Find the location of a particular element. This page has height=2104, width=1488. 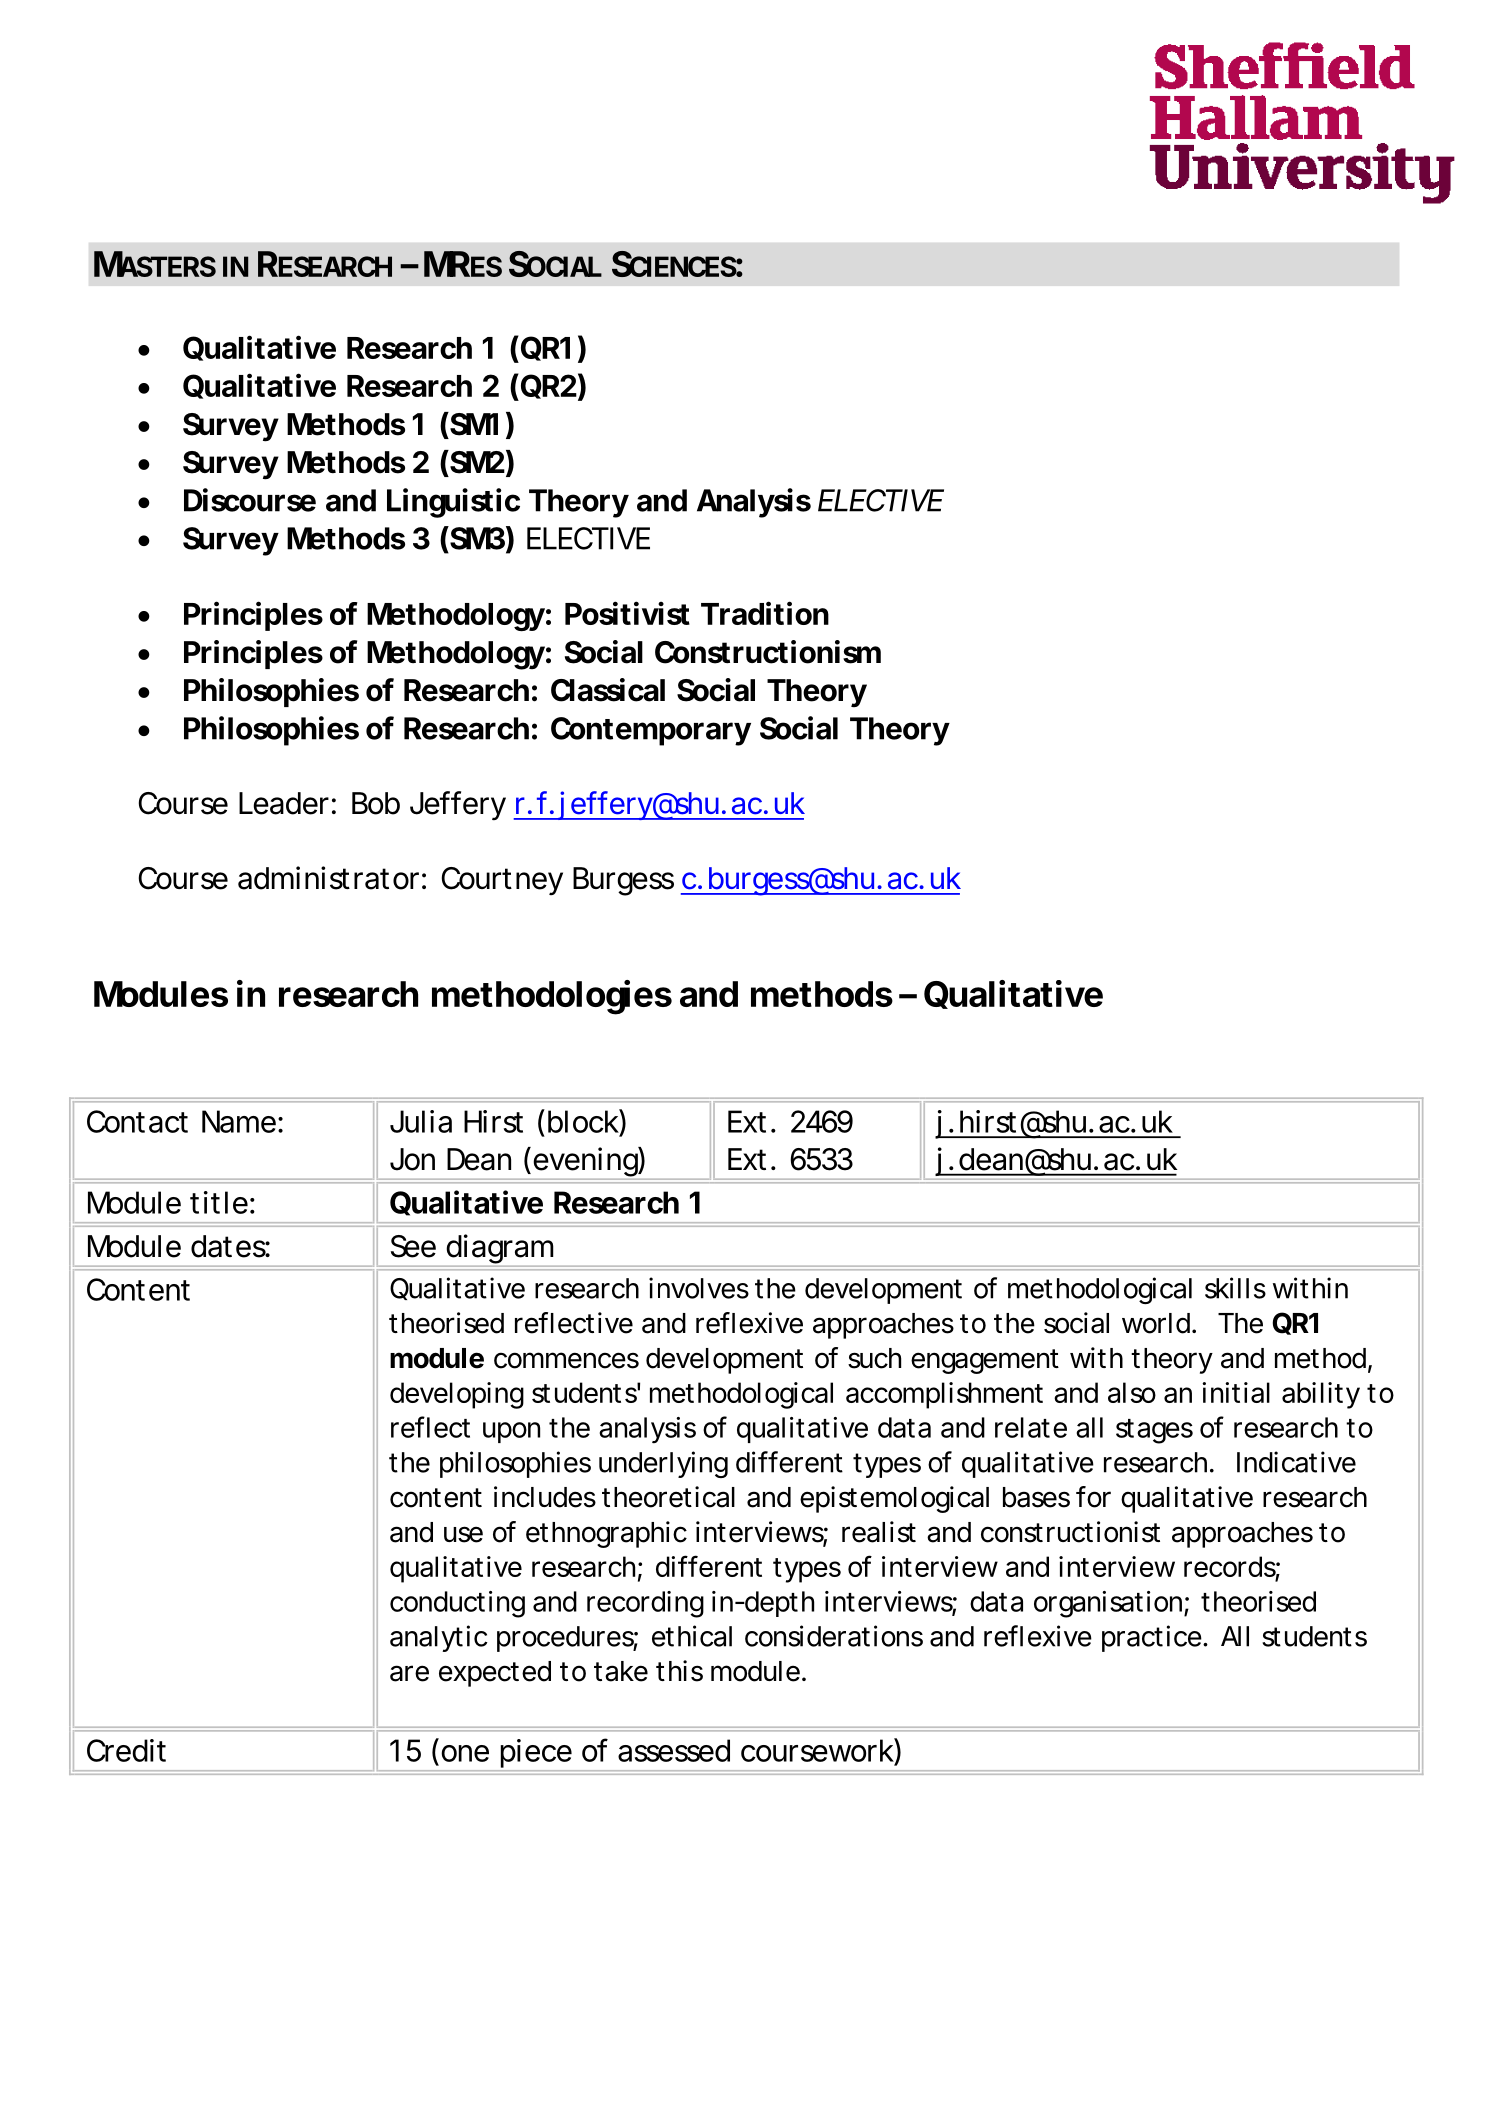

Tradition is located at coordinates (765, 613).
